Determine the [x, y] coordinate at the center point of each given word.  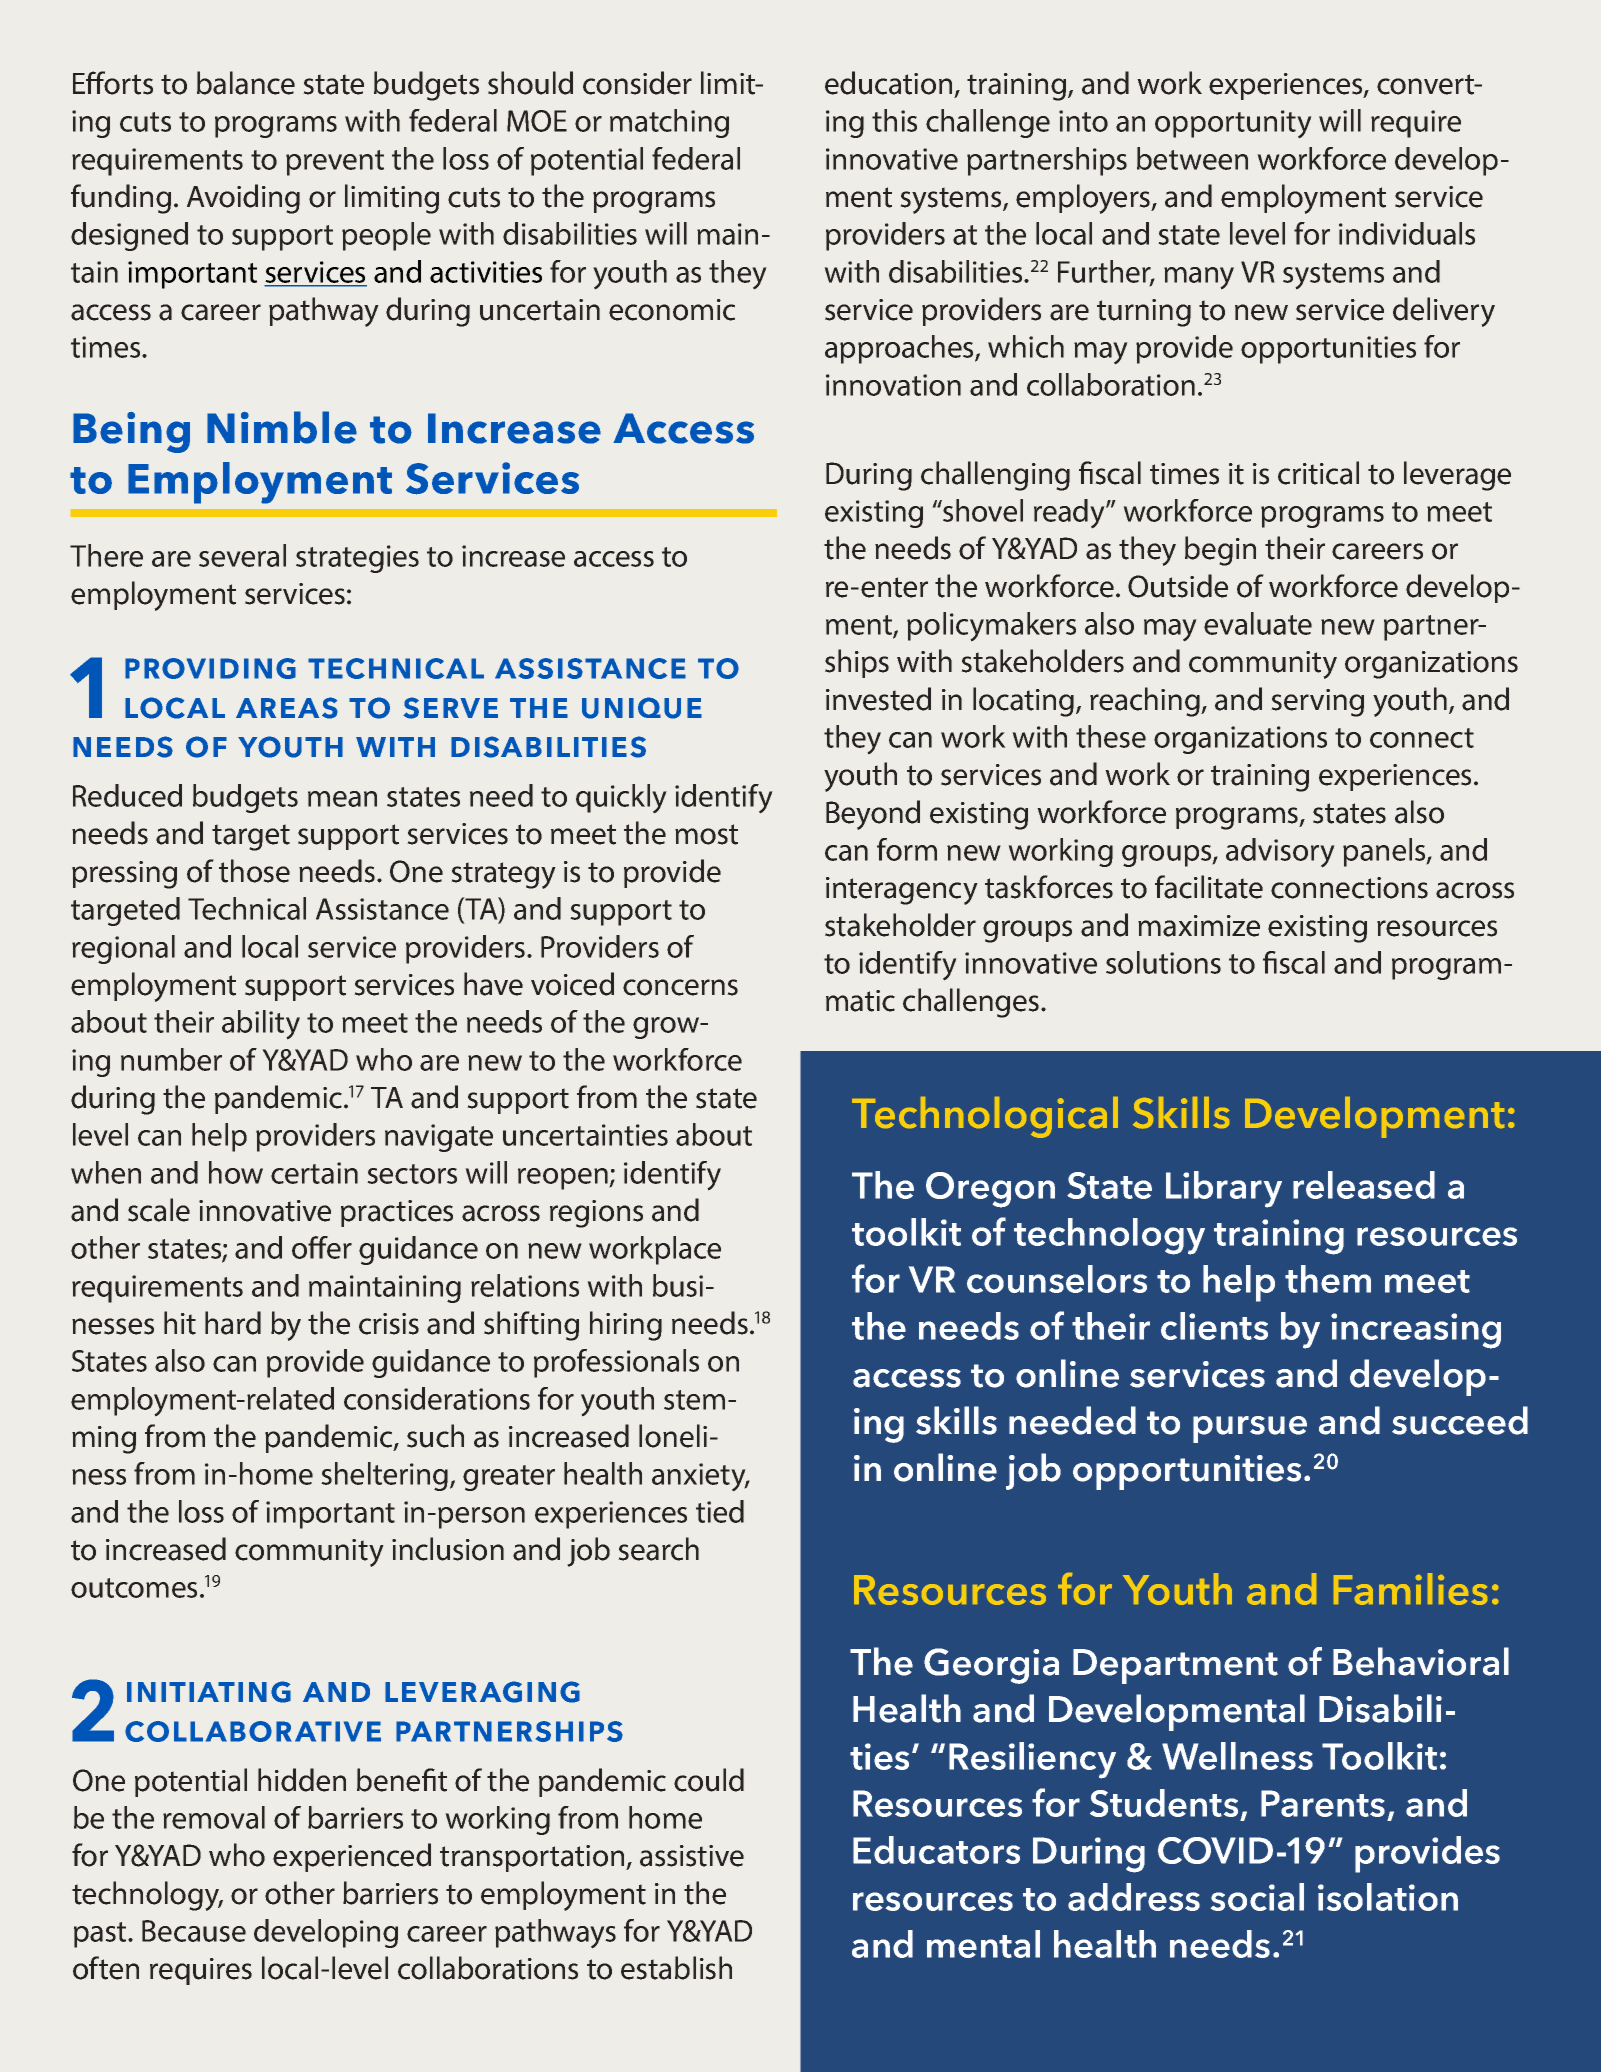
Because [194, 1931]
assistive [692, 1856]
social [1257, 1897]
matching [669, 123]
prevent [335, 163]
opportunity [1233, 124]
